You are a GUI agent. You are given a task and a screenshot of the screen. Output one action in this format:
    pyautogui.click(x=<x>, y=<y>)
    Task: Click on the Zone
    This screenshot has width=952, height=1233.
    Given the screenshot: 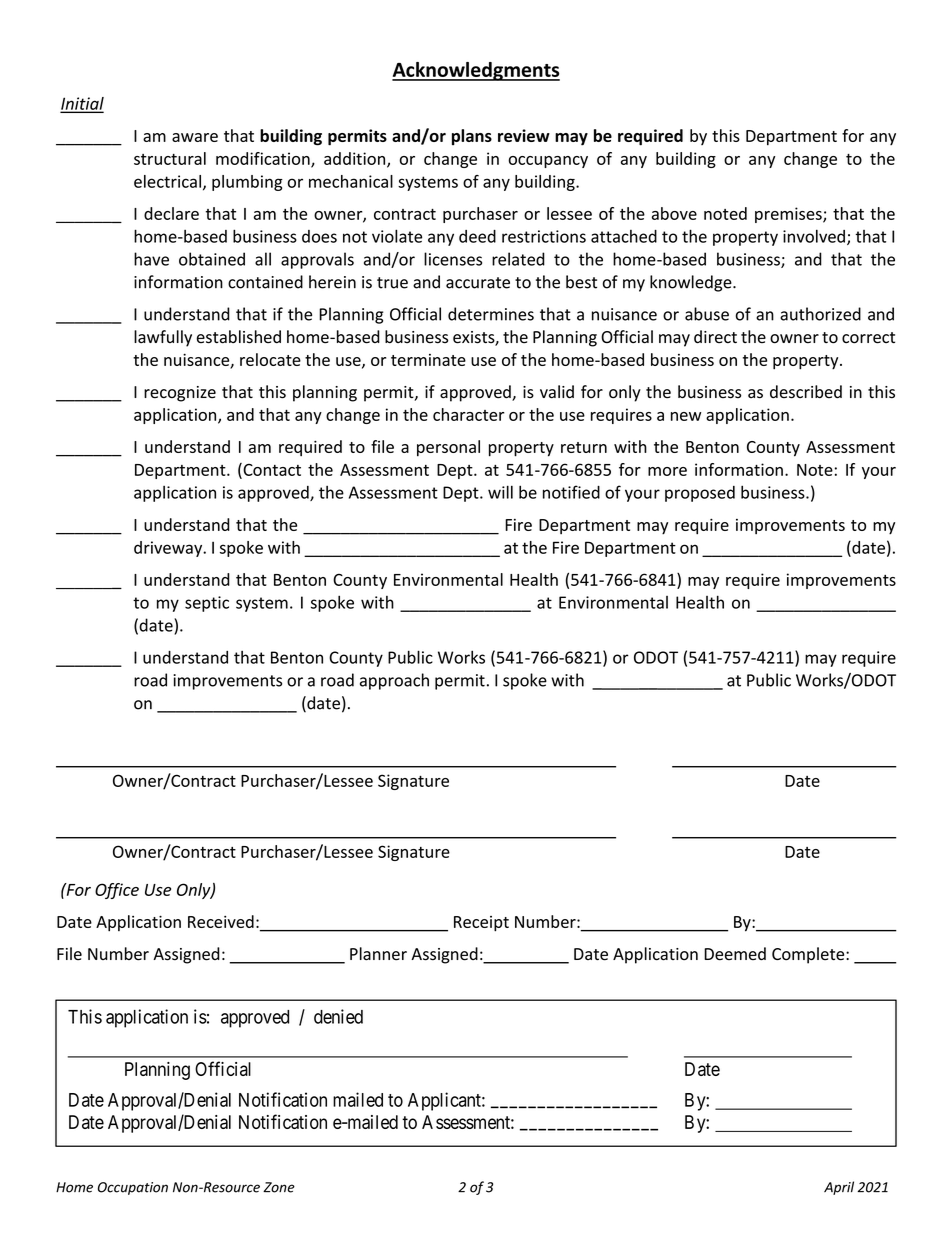 What is the action you would take?
    pyautogui.click(x=279, y=1187)
